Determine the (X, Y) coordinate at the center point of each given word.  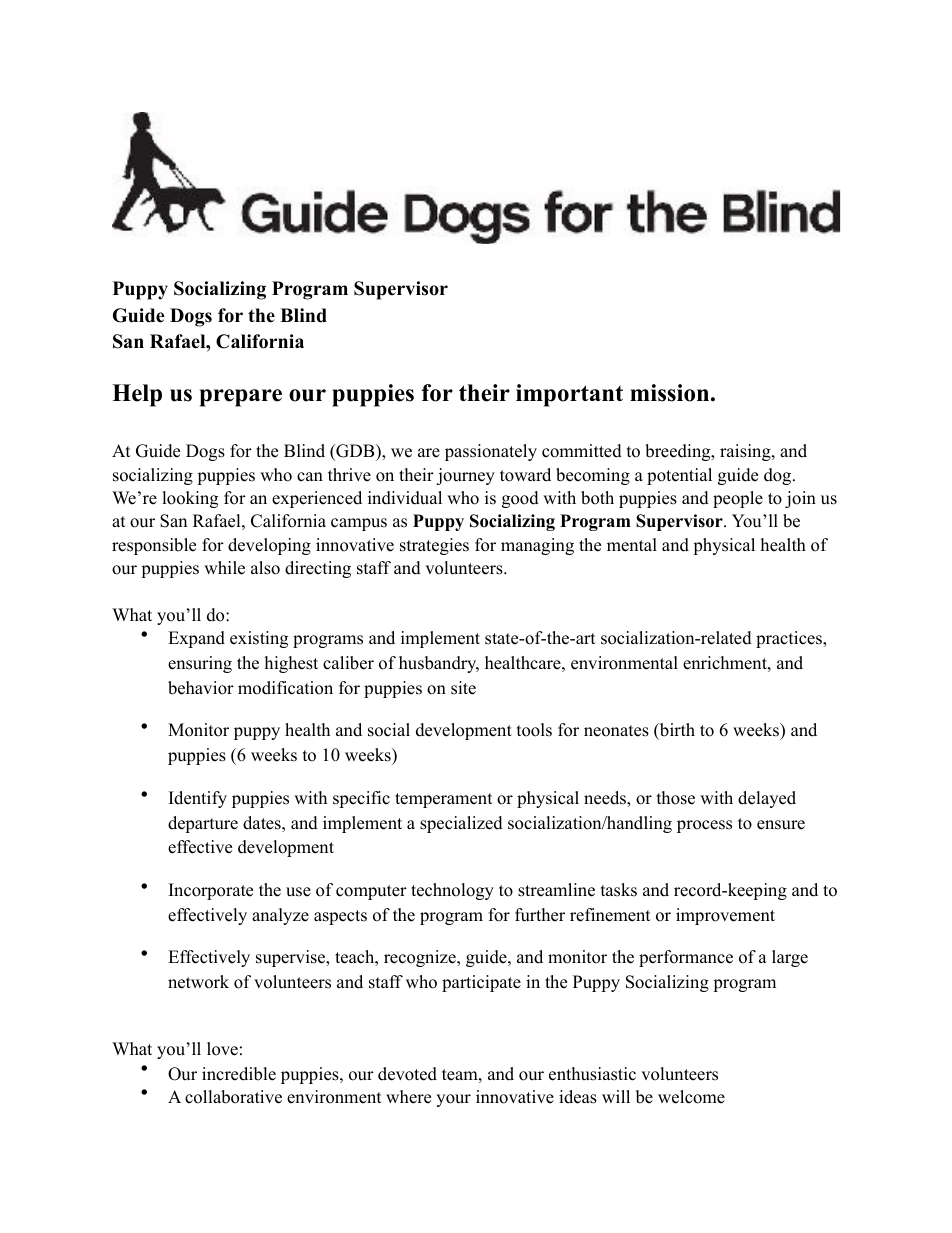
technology (452, 891)
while (224, 568)
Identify (198, 799)
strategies (434, 546)
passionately (491, 452)
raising (746, 452)
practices (790, 639)
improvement (725, 916)
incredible (239, 1074)
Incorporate (211, 891)
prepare (241, 398)
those (676, 798)
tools (534, 730)
